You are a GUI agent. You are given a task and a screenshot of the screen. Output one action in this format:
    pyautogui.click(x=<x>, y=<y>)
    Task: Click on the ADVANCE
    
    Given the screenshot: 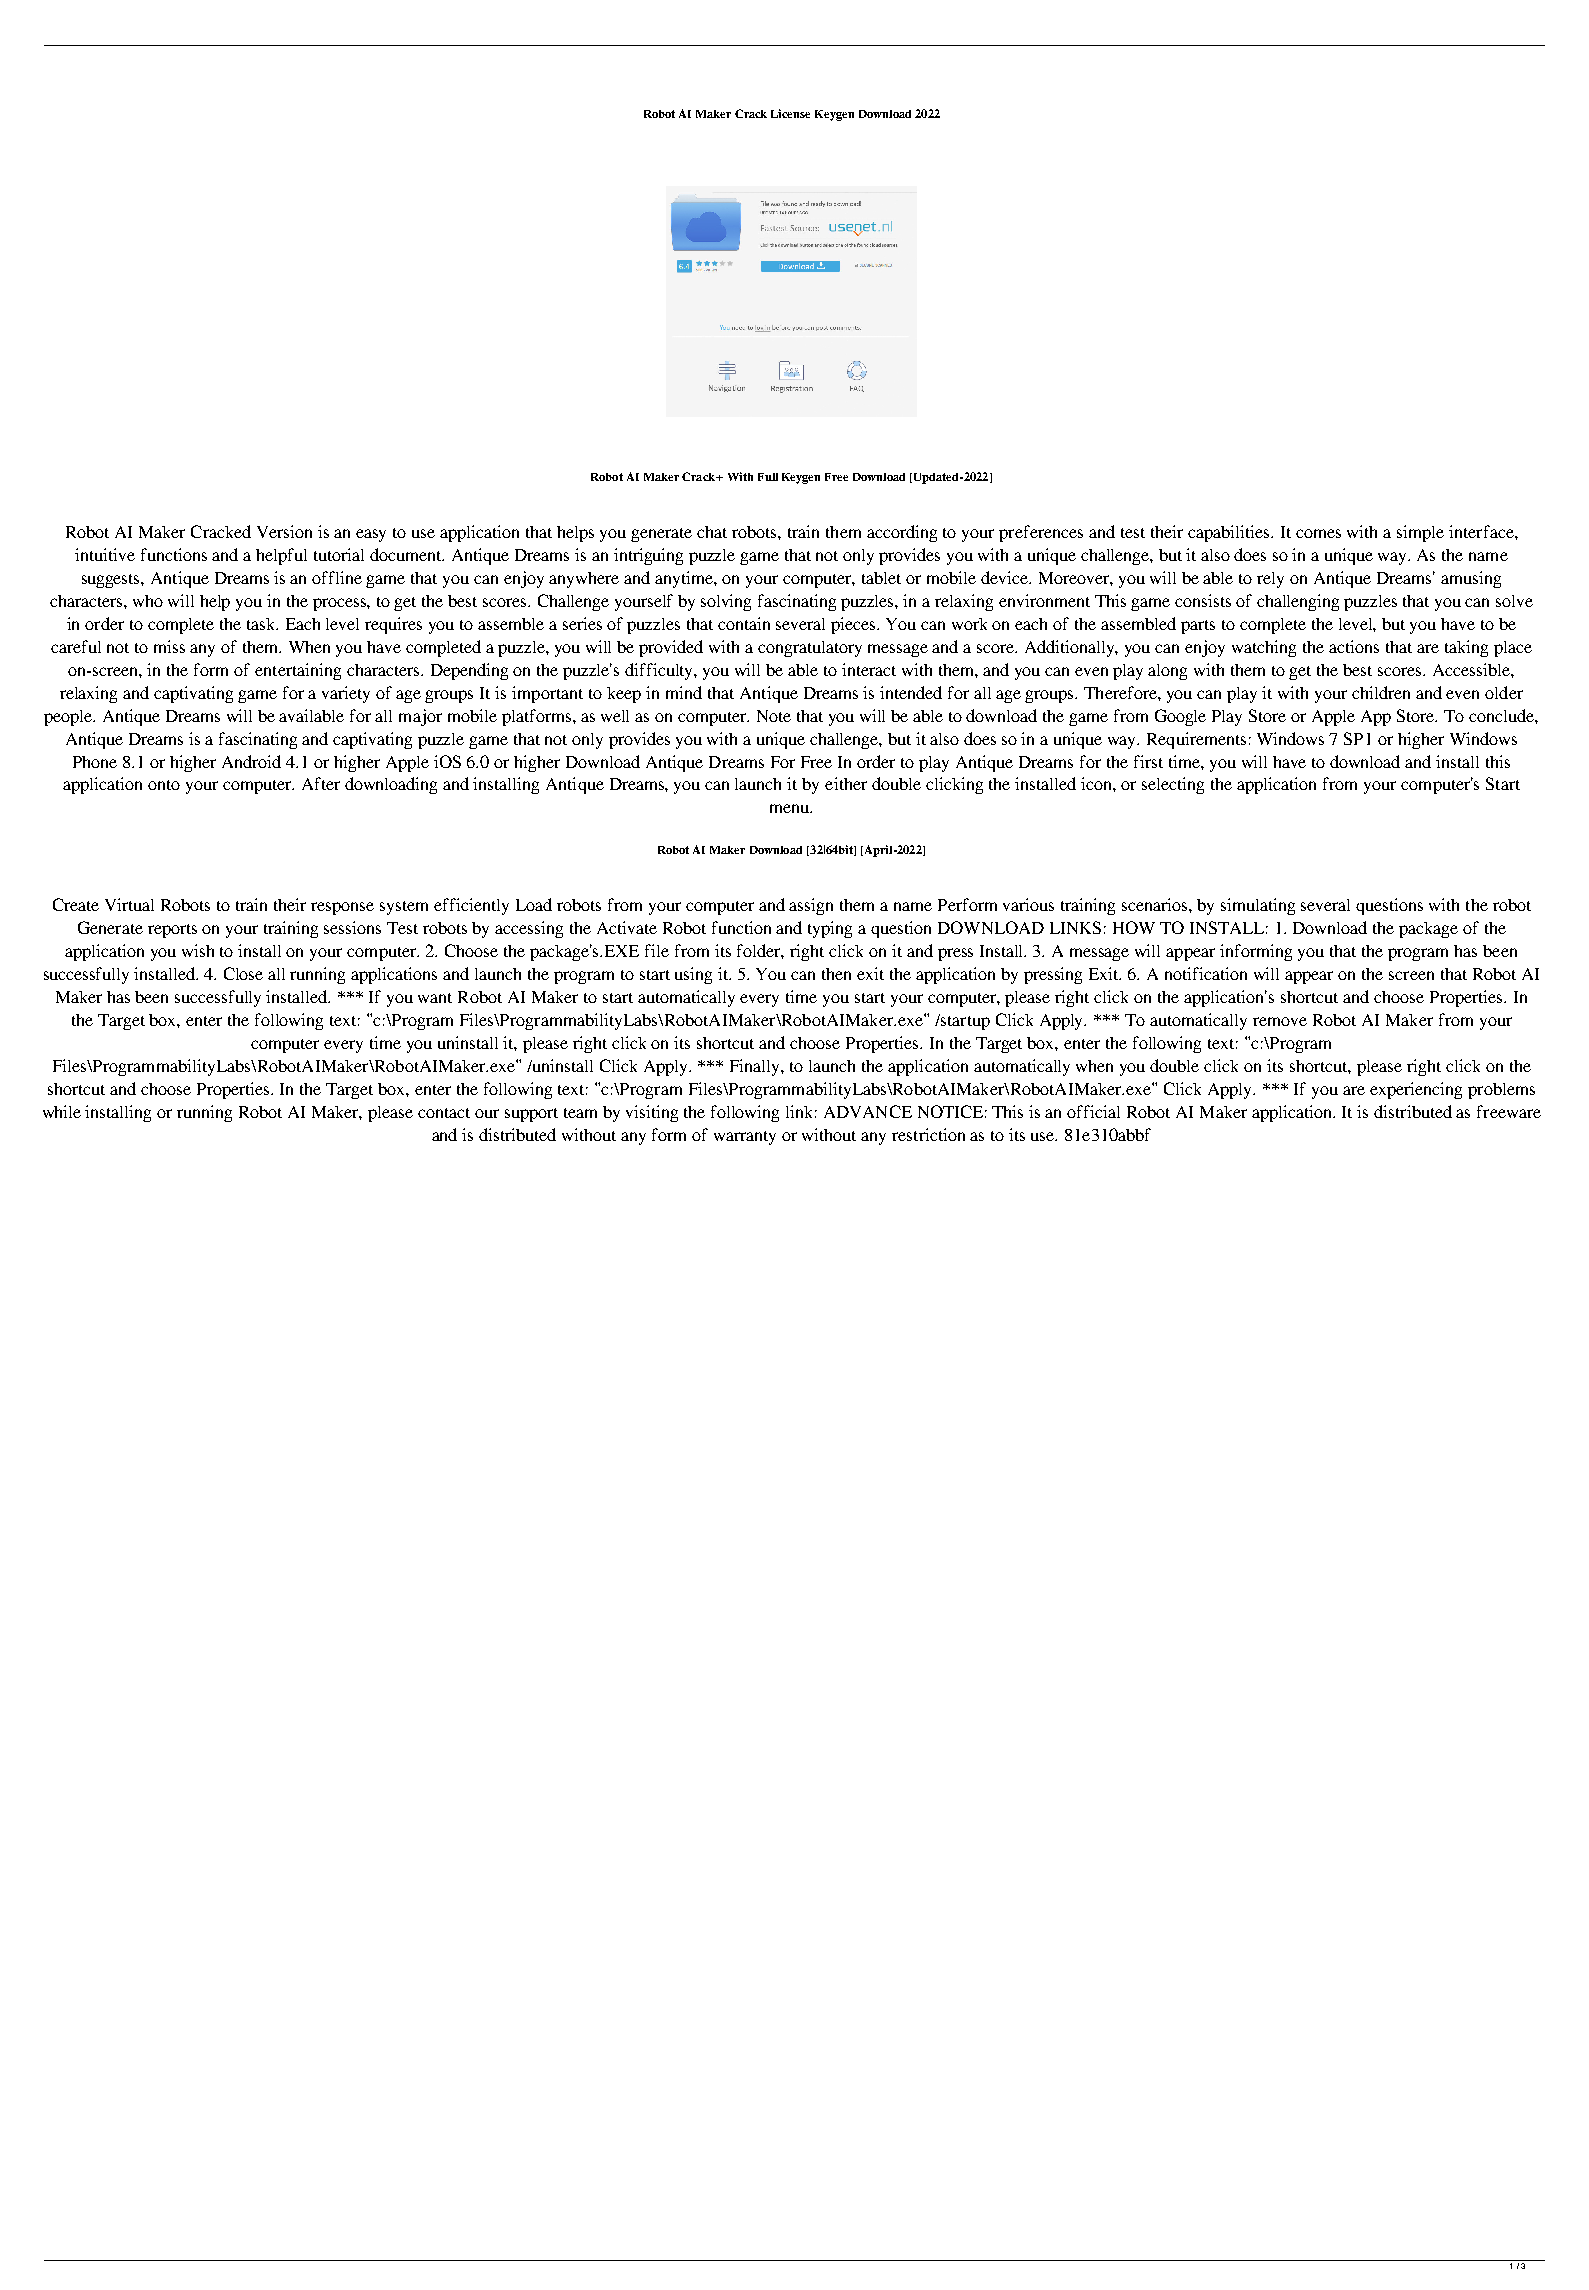 What is the action you would take?
    pyautogui.click(x=868, y=1111)
